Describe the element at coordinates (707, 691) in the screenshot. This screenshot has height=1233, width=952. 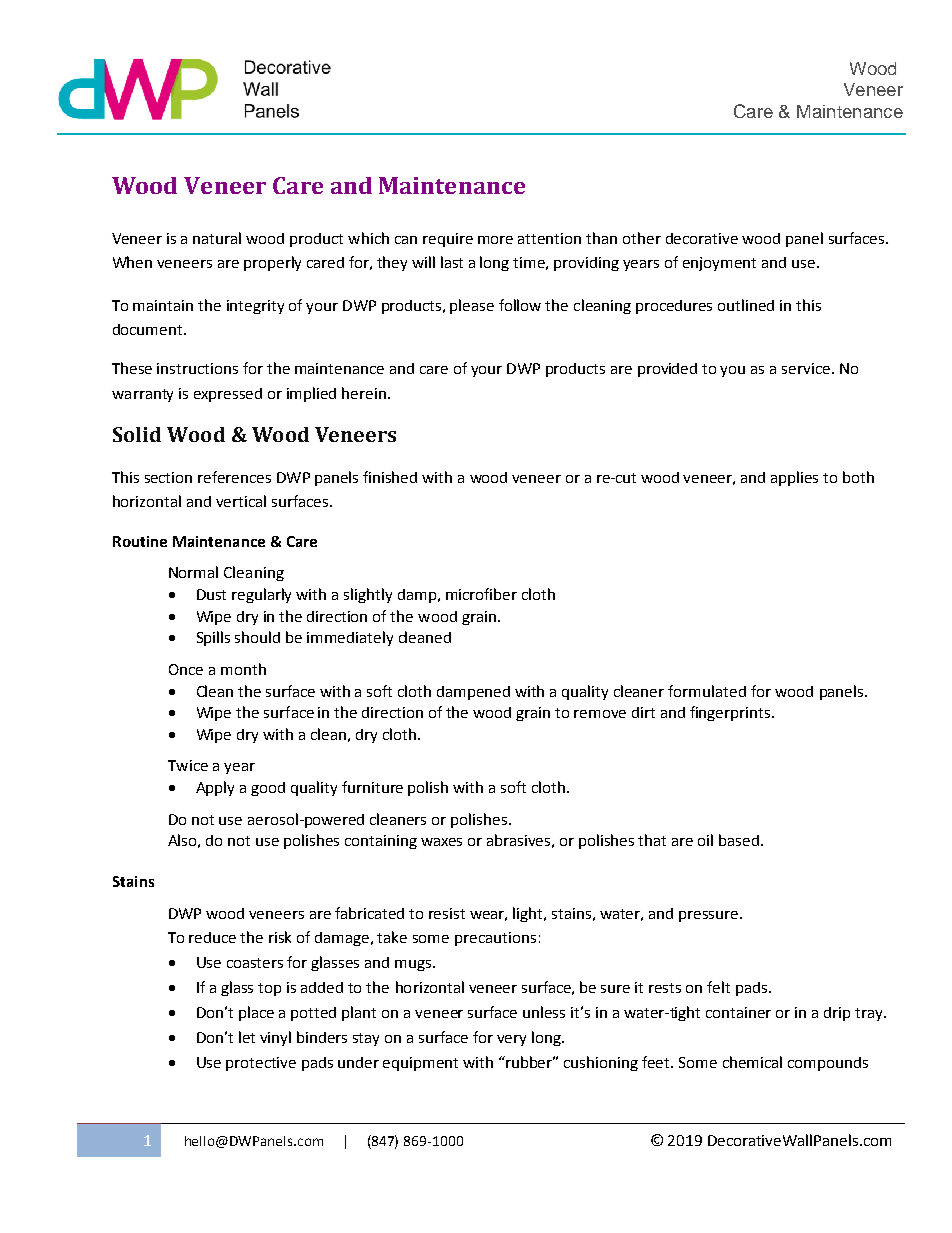
I see `formulated` at that location.
